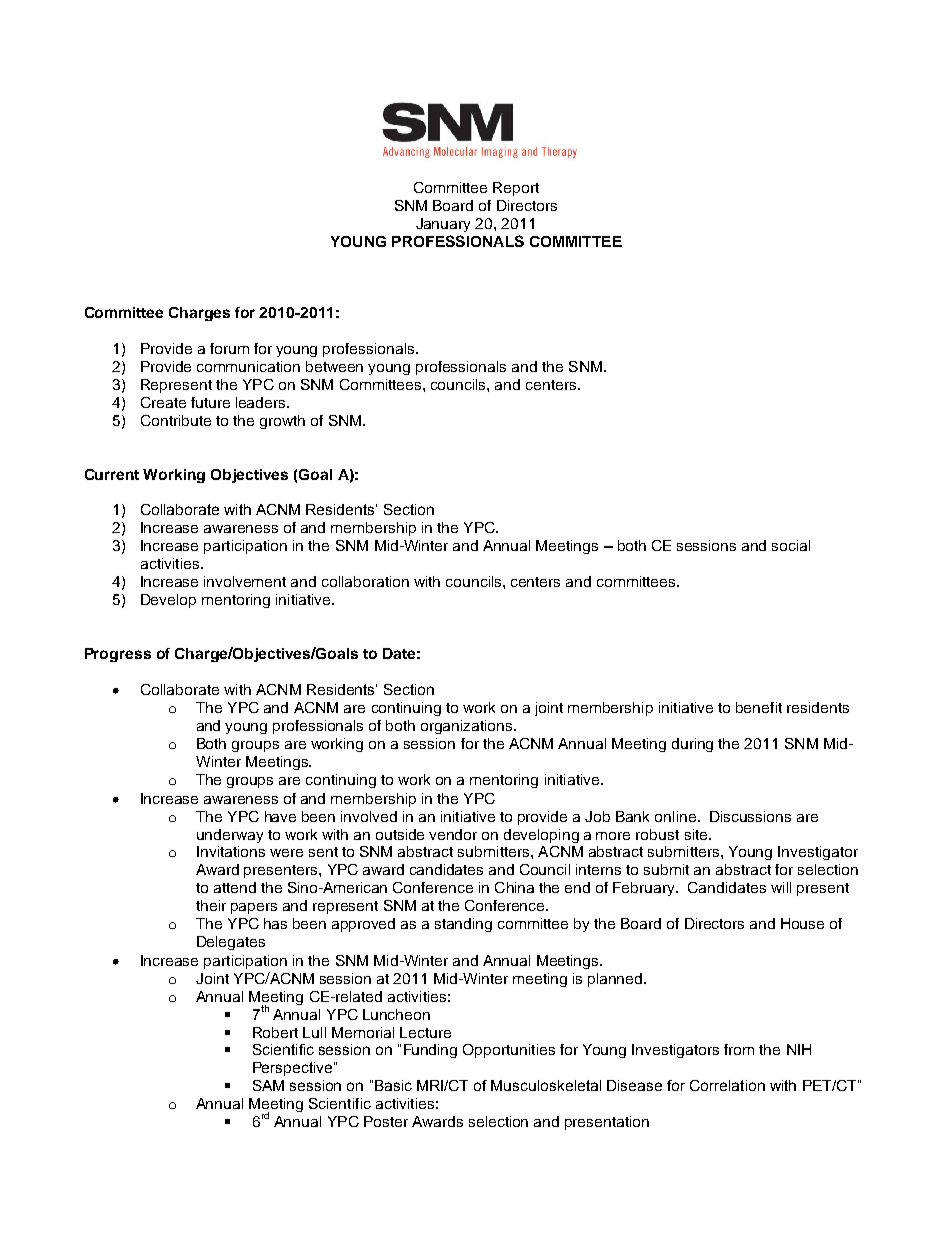 Image resolution: width=952 pixels, height=1233 pixels. Describe the element at coordinates (443, 225) in the screenshot. I see `January` at that location.
